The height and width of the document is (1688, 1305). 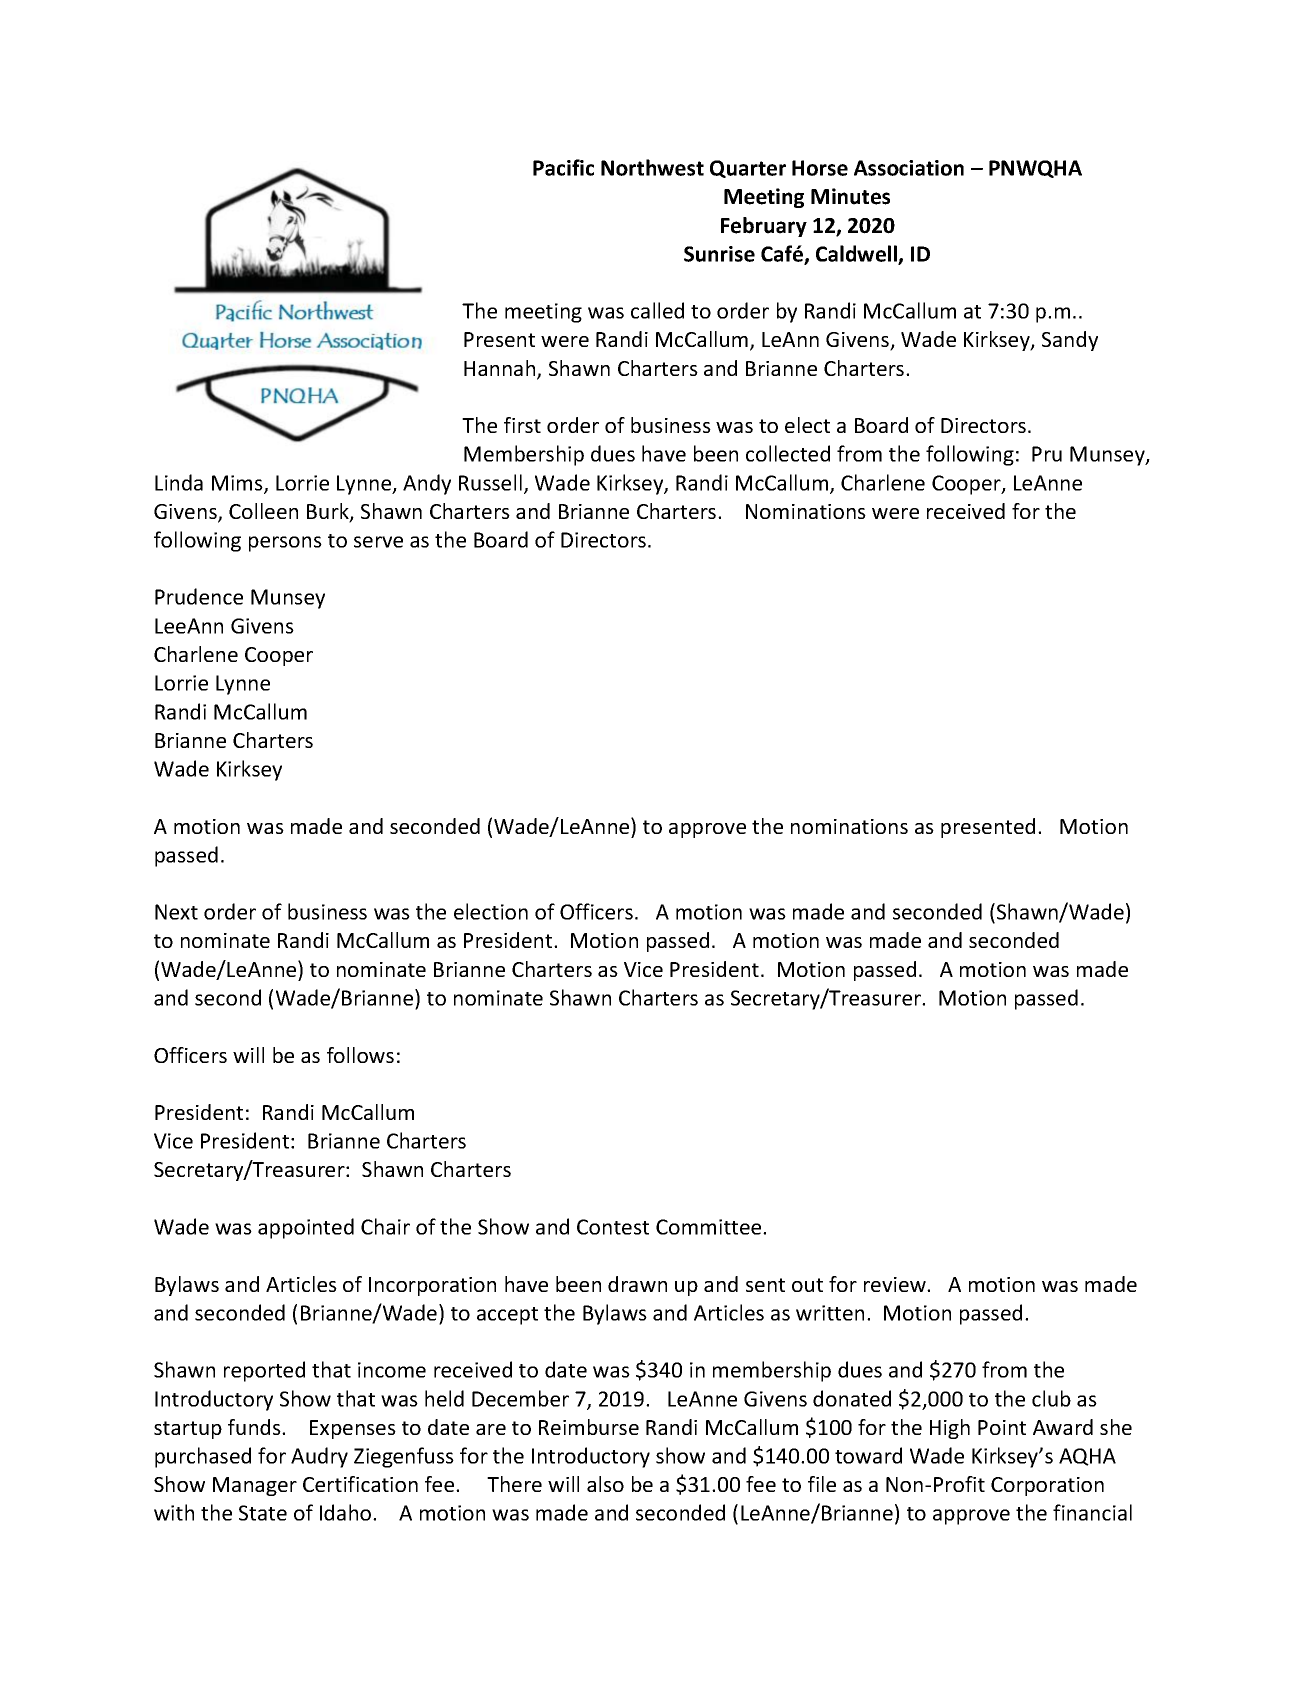 What do you see at coordinates (563, 167) in the document?
I see `Pacific` at bounding box center [563, 167].
